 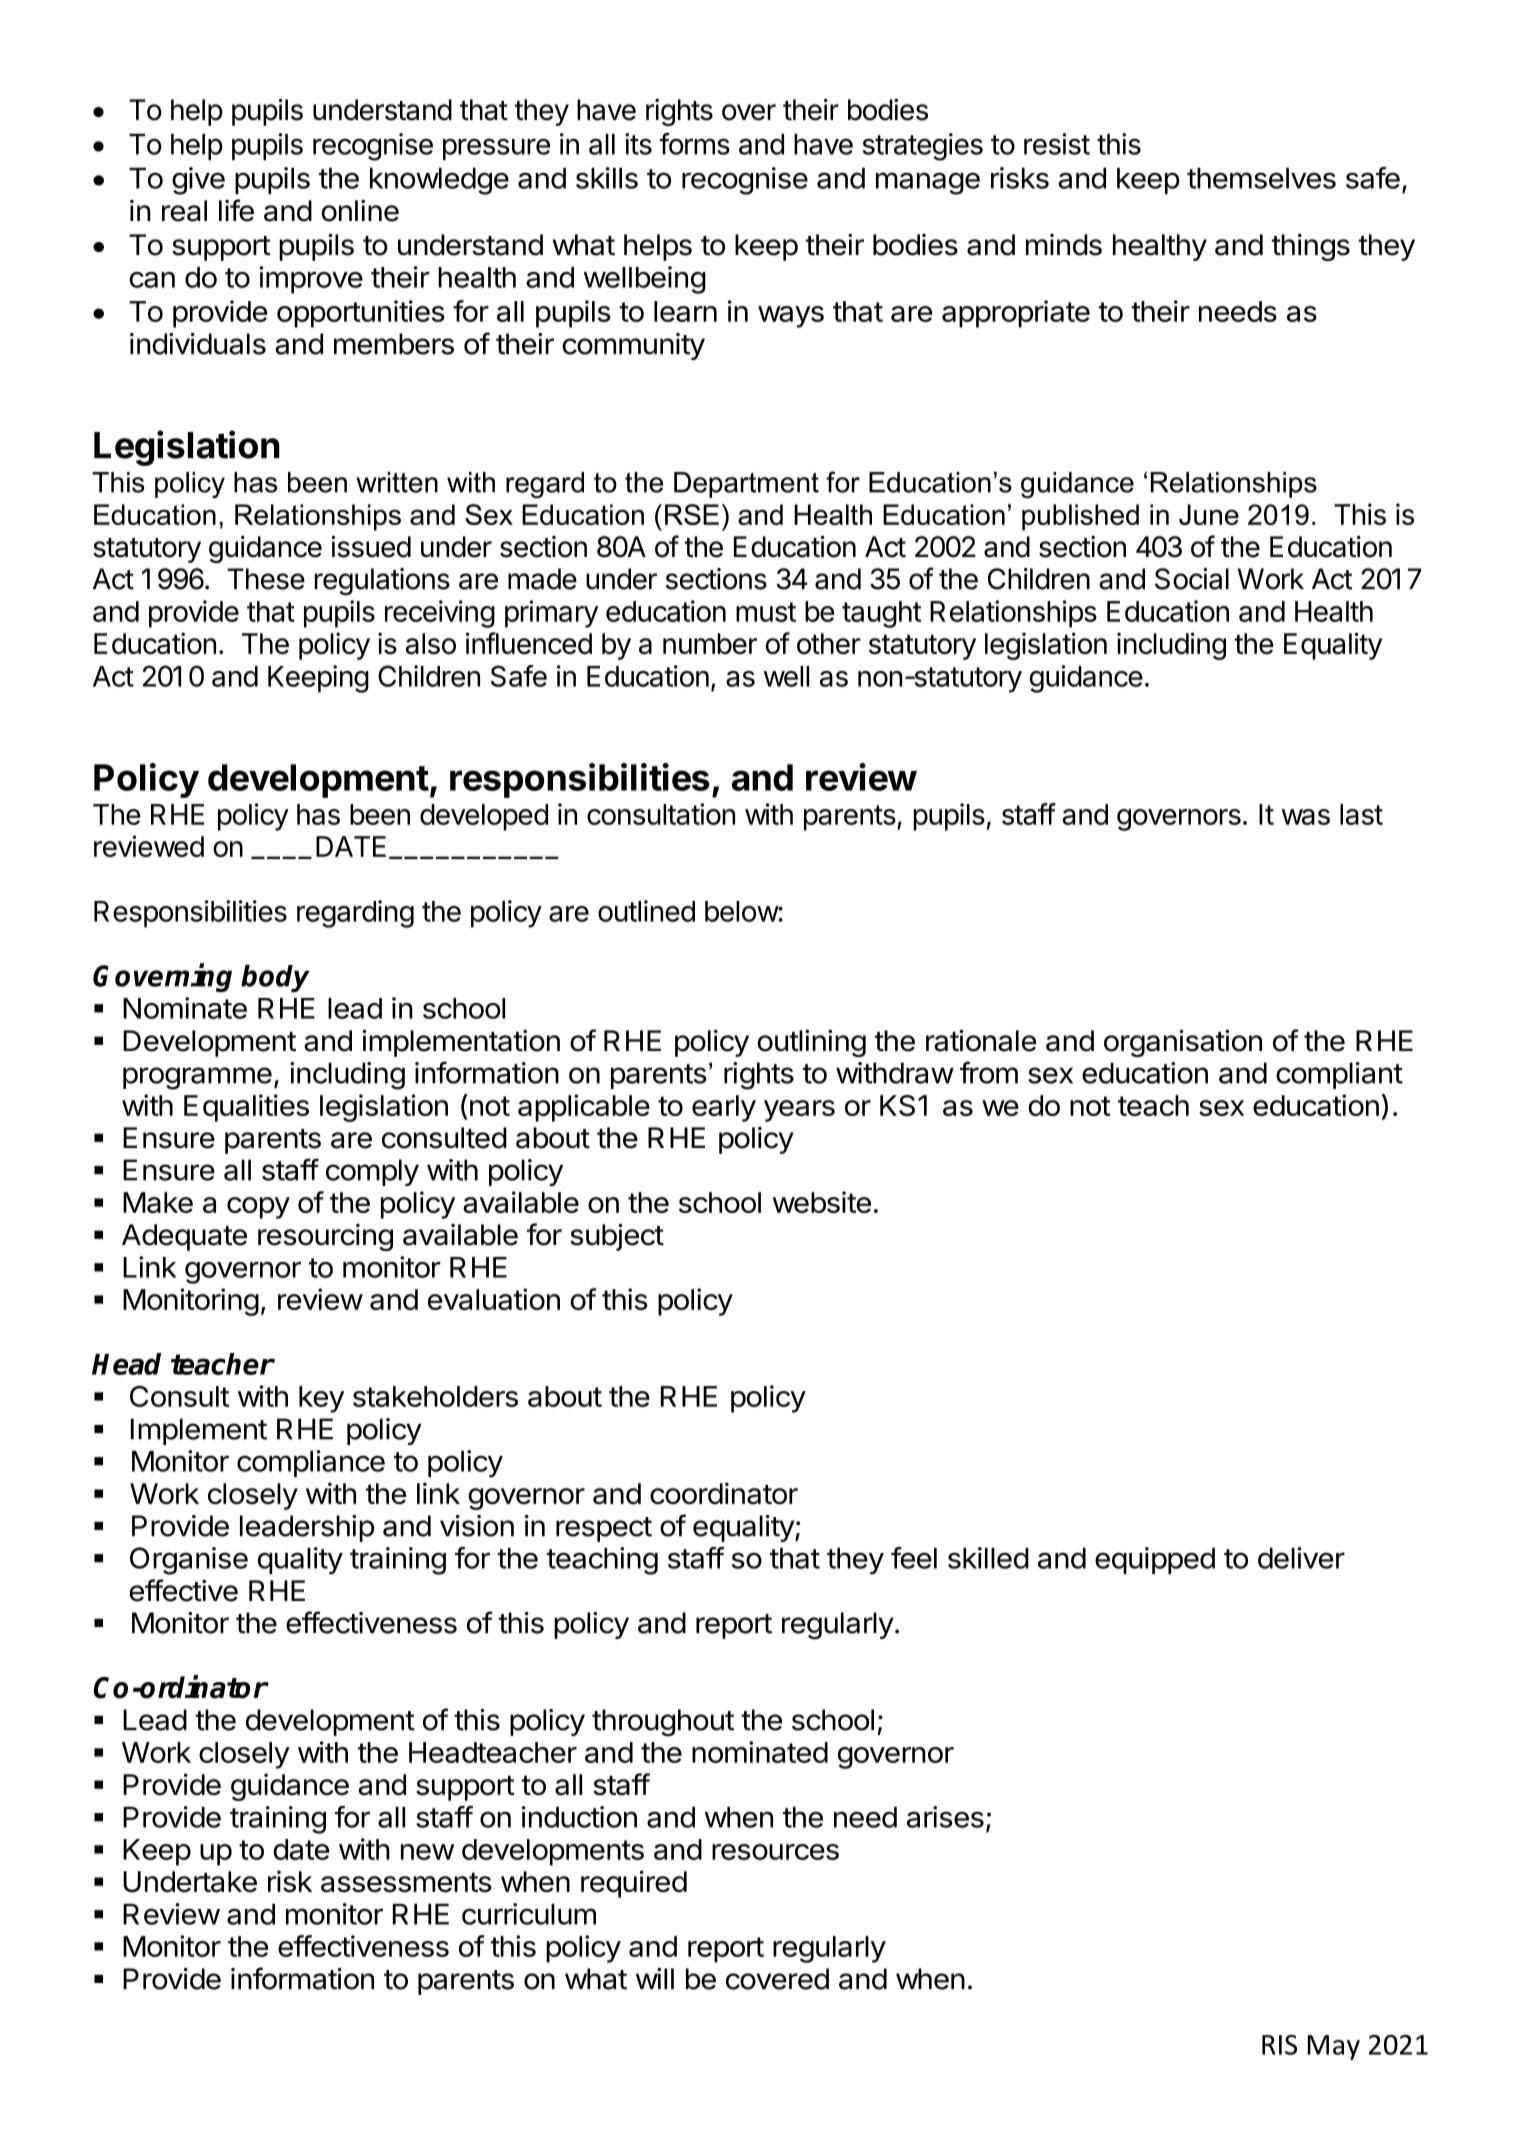 What do you see at coordinates (246, 1108) in the screenshot?
I see `Equalities` at bounding box center [246, 1108].
